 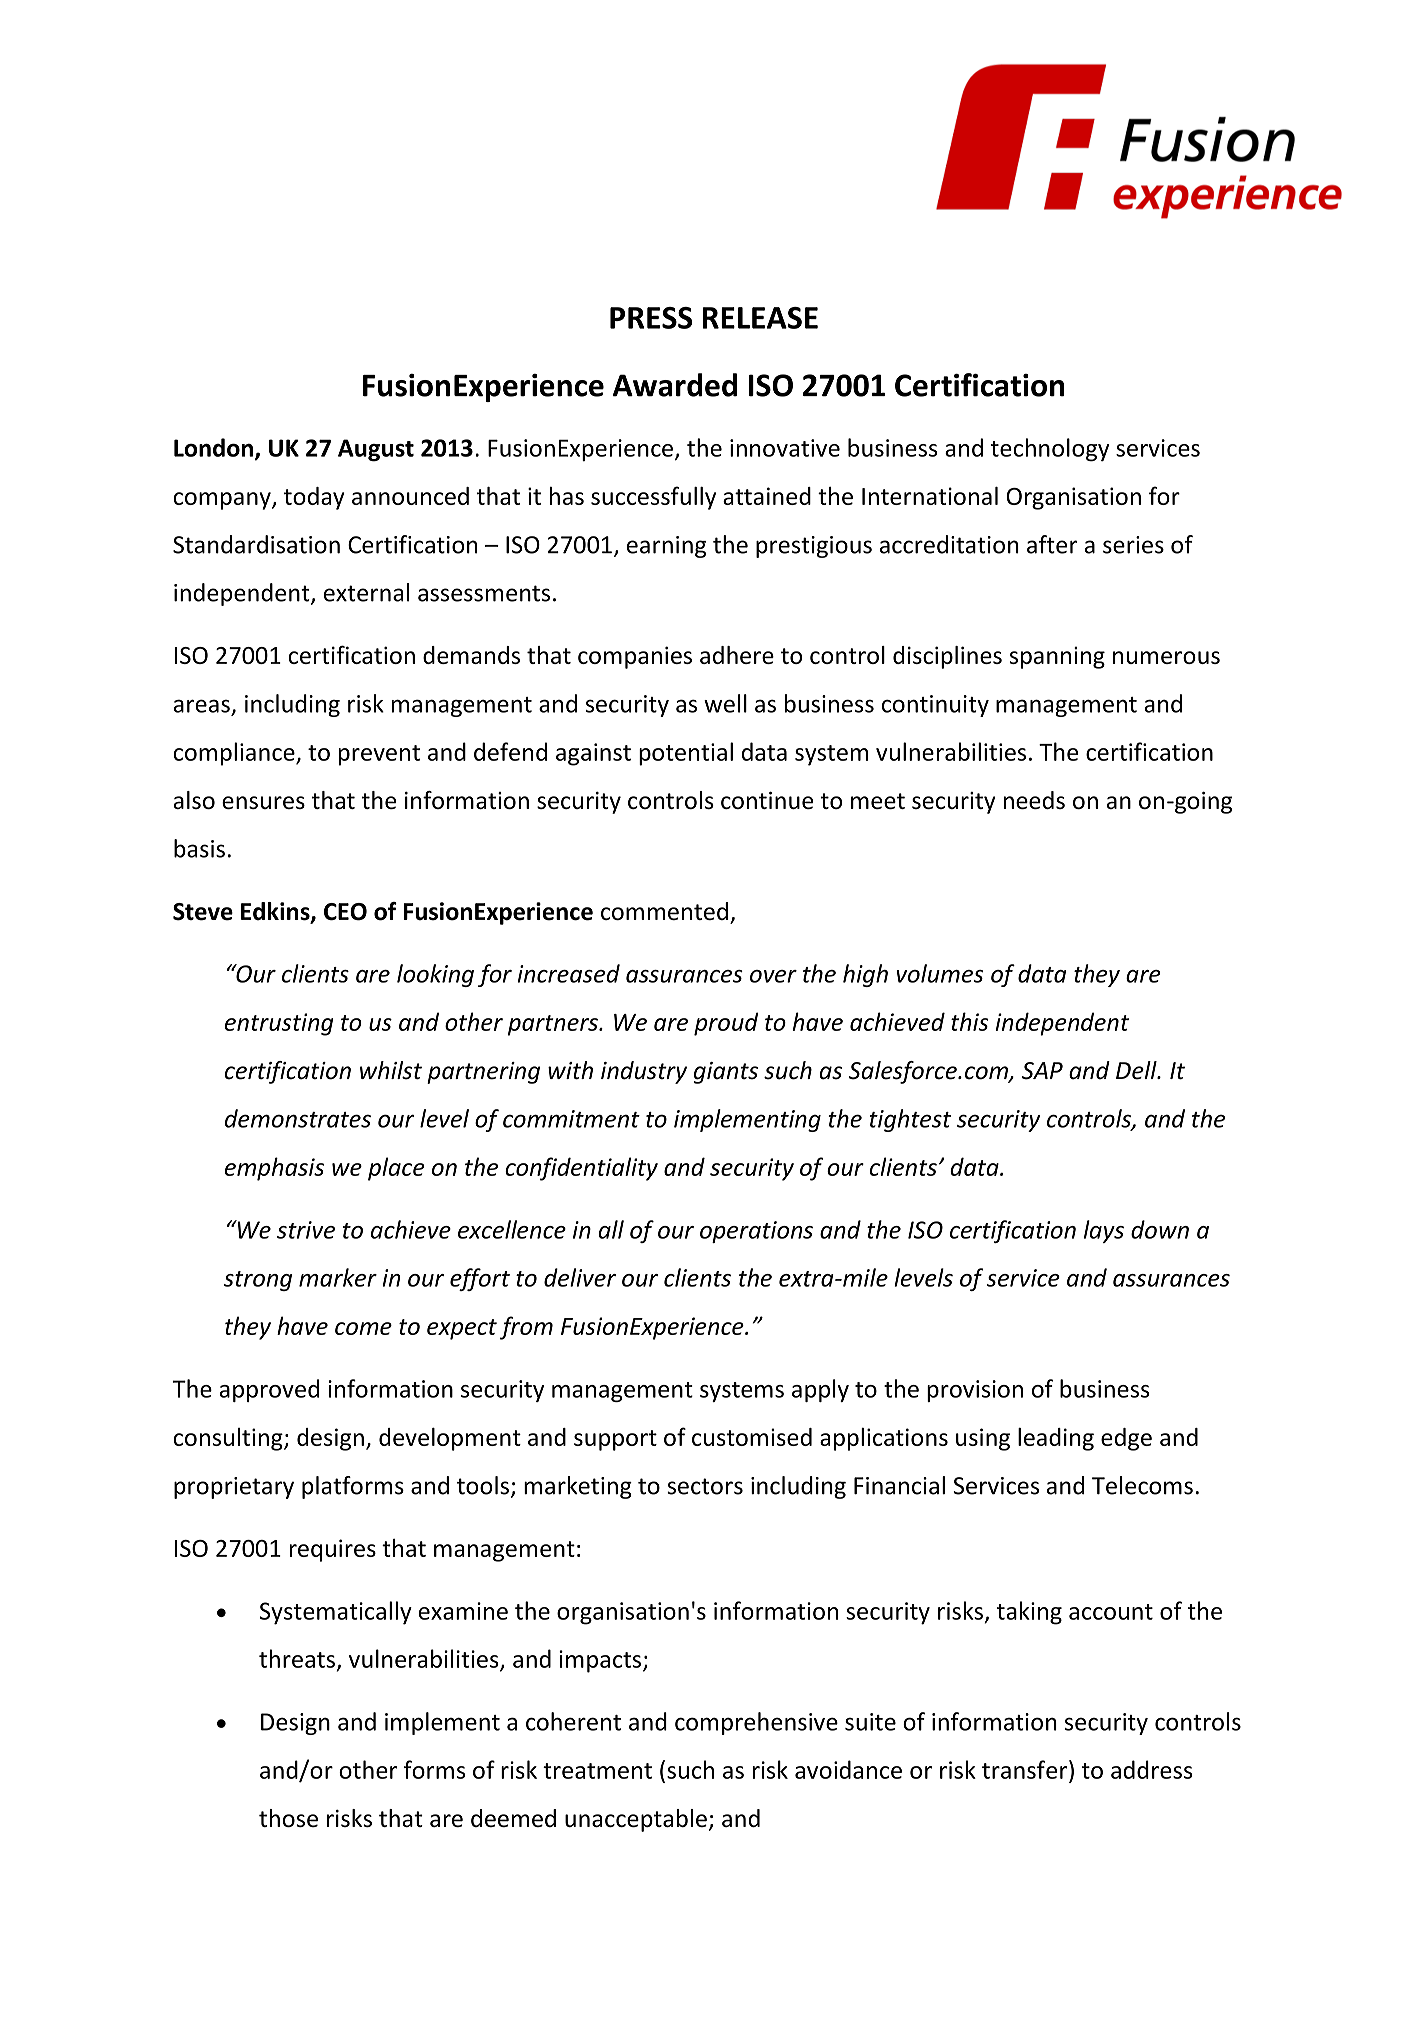 What do you see at coordinates (675, 385) in the document?
I see `Awarded` at bounding box center [675, 385].
